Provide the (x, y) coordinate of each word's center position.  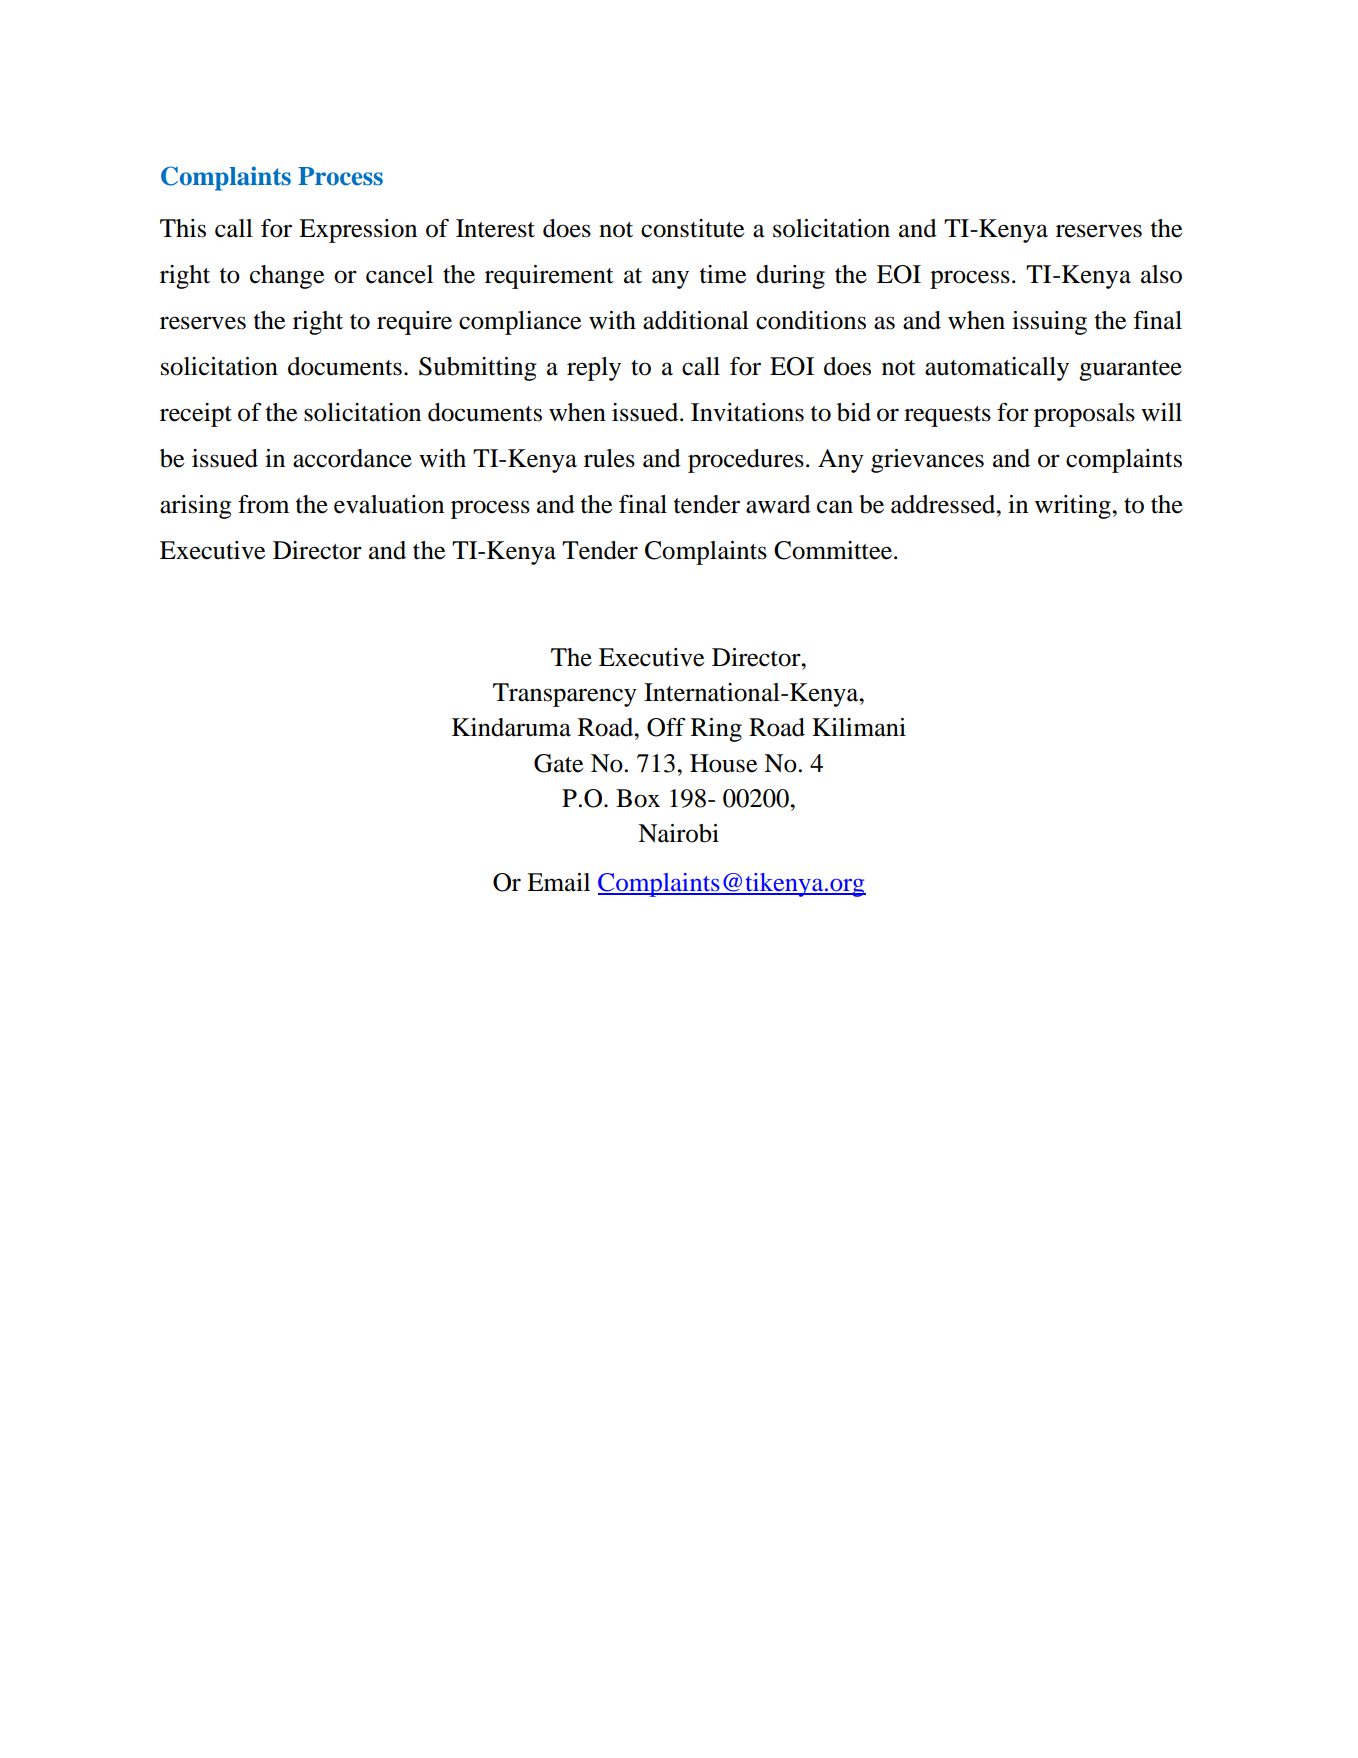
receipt (196, 415)
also (1161, 274)
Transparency (565, 695)
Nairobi (678, 833)
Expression (358, 231)
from (263, 504)
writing (1074, 507)
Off (666, 727)
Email (558, 882)
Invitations (747, 412)
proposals (1084, 415)
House (723, 763)
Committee (833, 550)
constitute (692, 228)
